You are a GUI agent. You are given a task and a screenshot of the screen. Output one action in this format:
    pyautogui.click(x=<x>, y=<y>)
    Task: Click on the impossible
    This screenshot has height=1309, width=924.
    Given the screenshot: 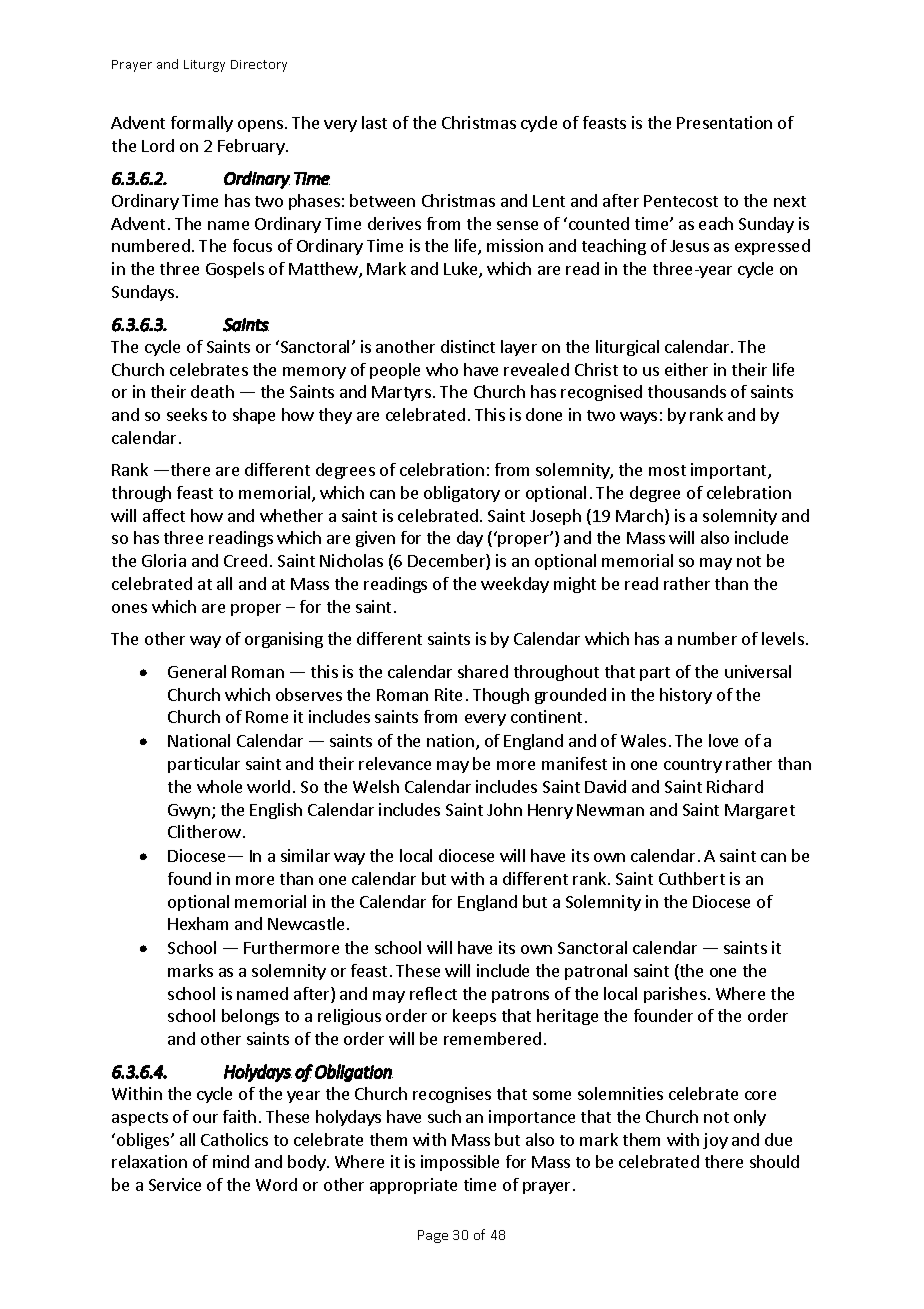 What is the action you would take?
    pyautogui.click(x=460, y=1163)
